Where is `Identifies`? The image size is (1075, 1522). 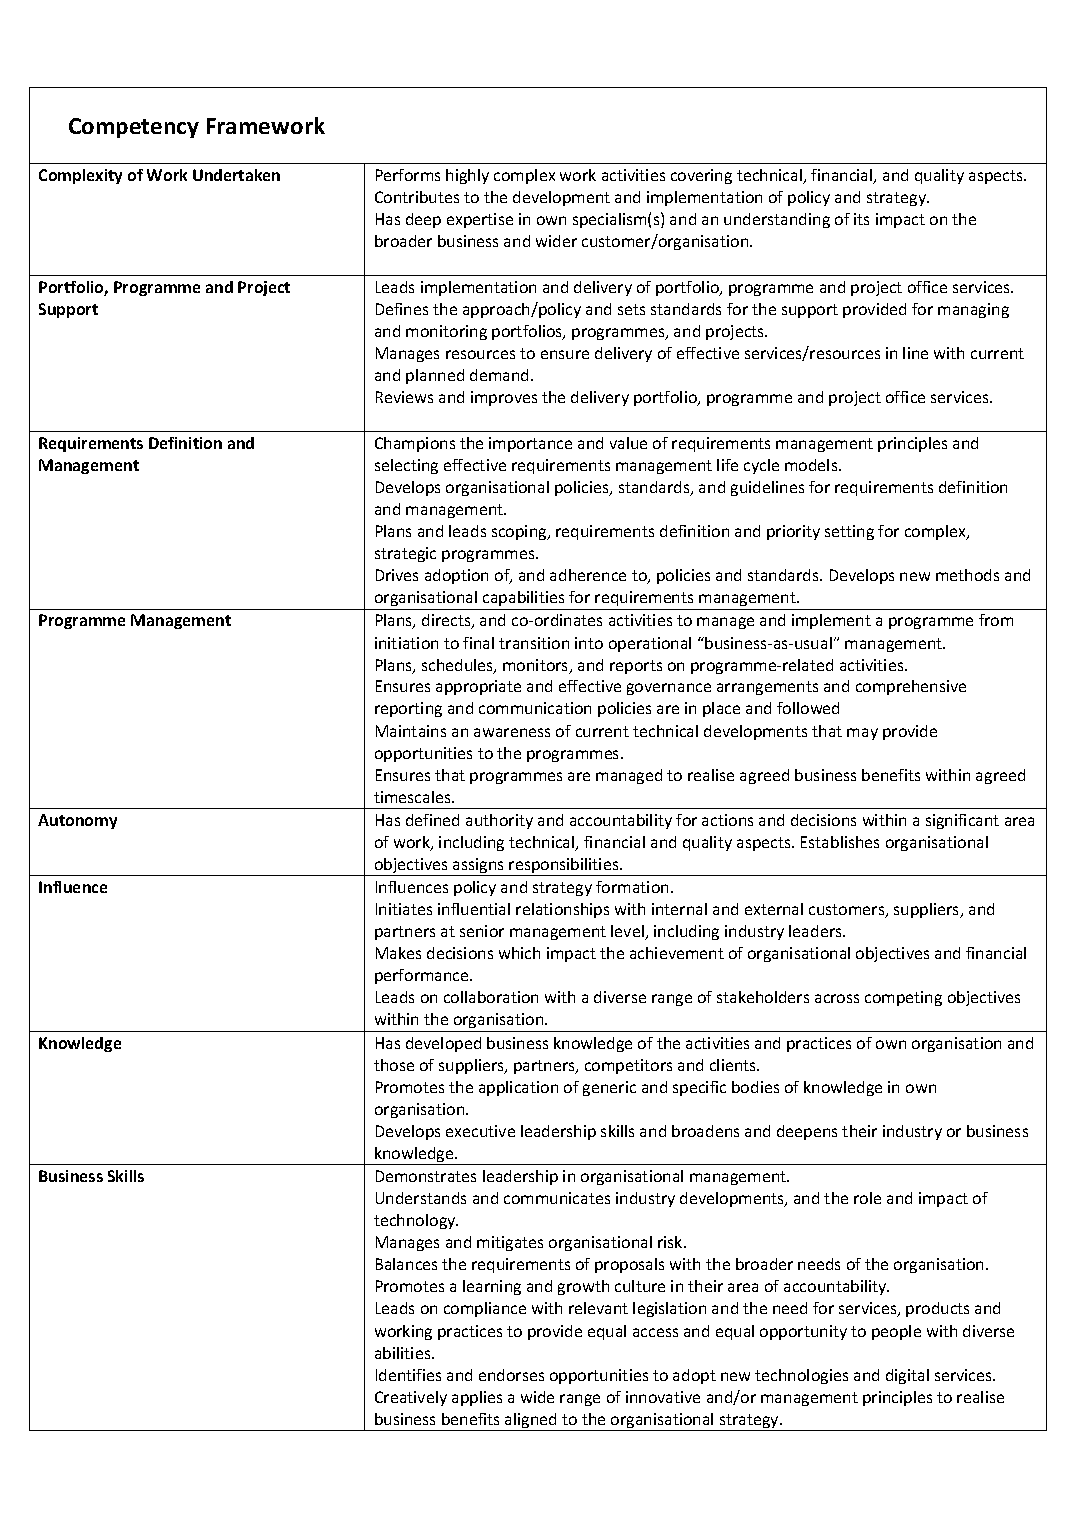 Identifies is located at coordinates (408, 1375).
